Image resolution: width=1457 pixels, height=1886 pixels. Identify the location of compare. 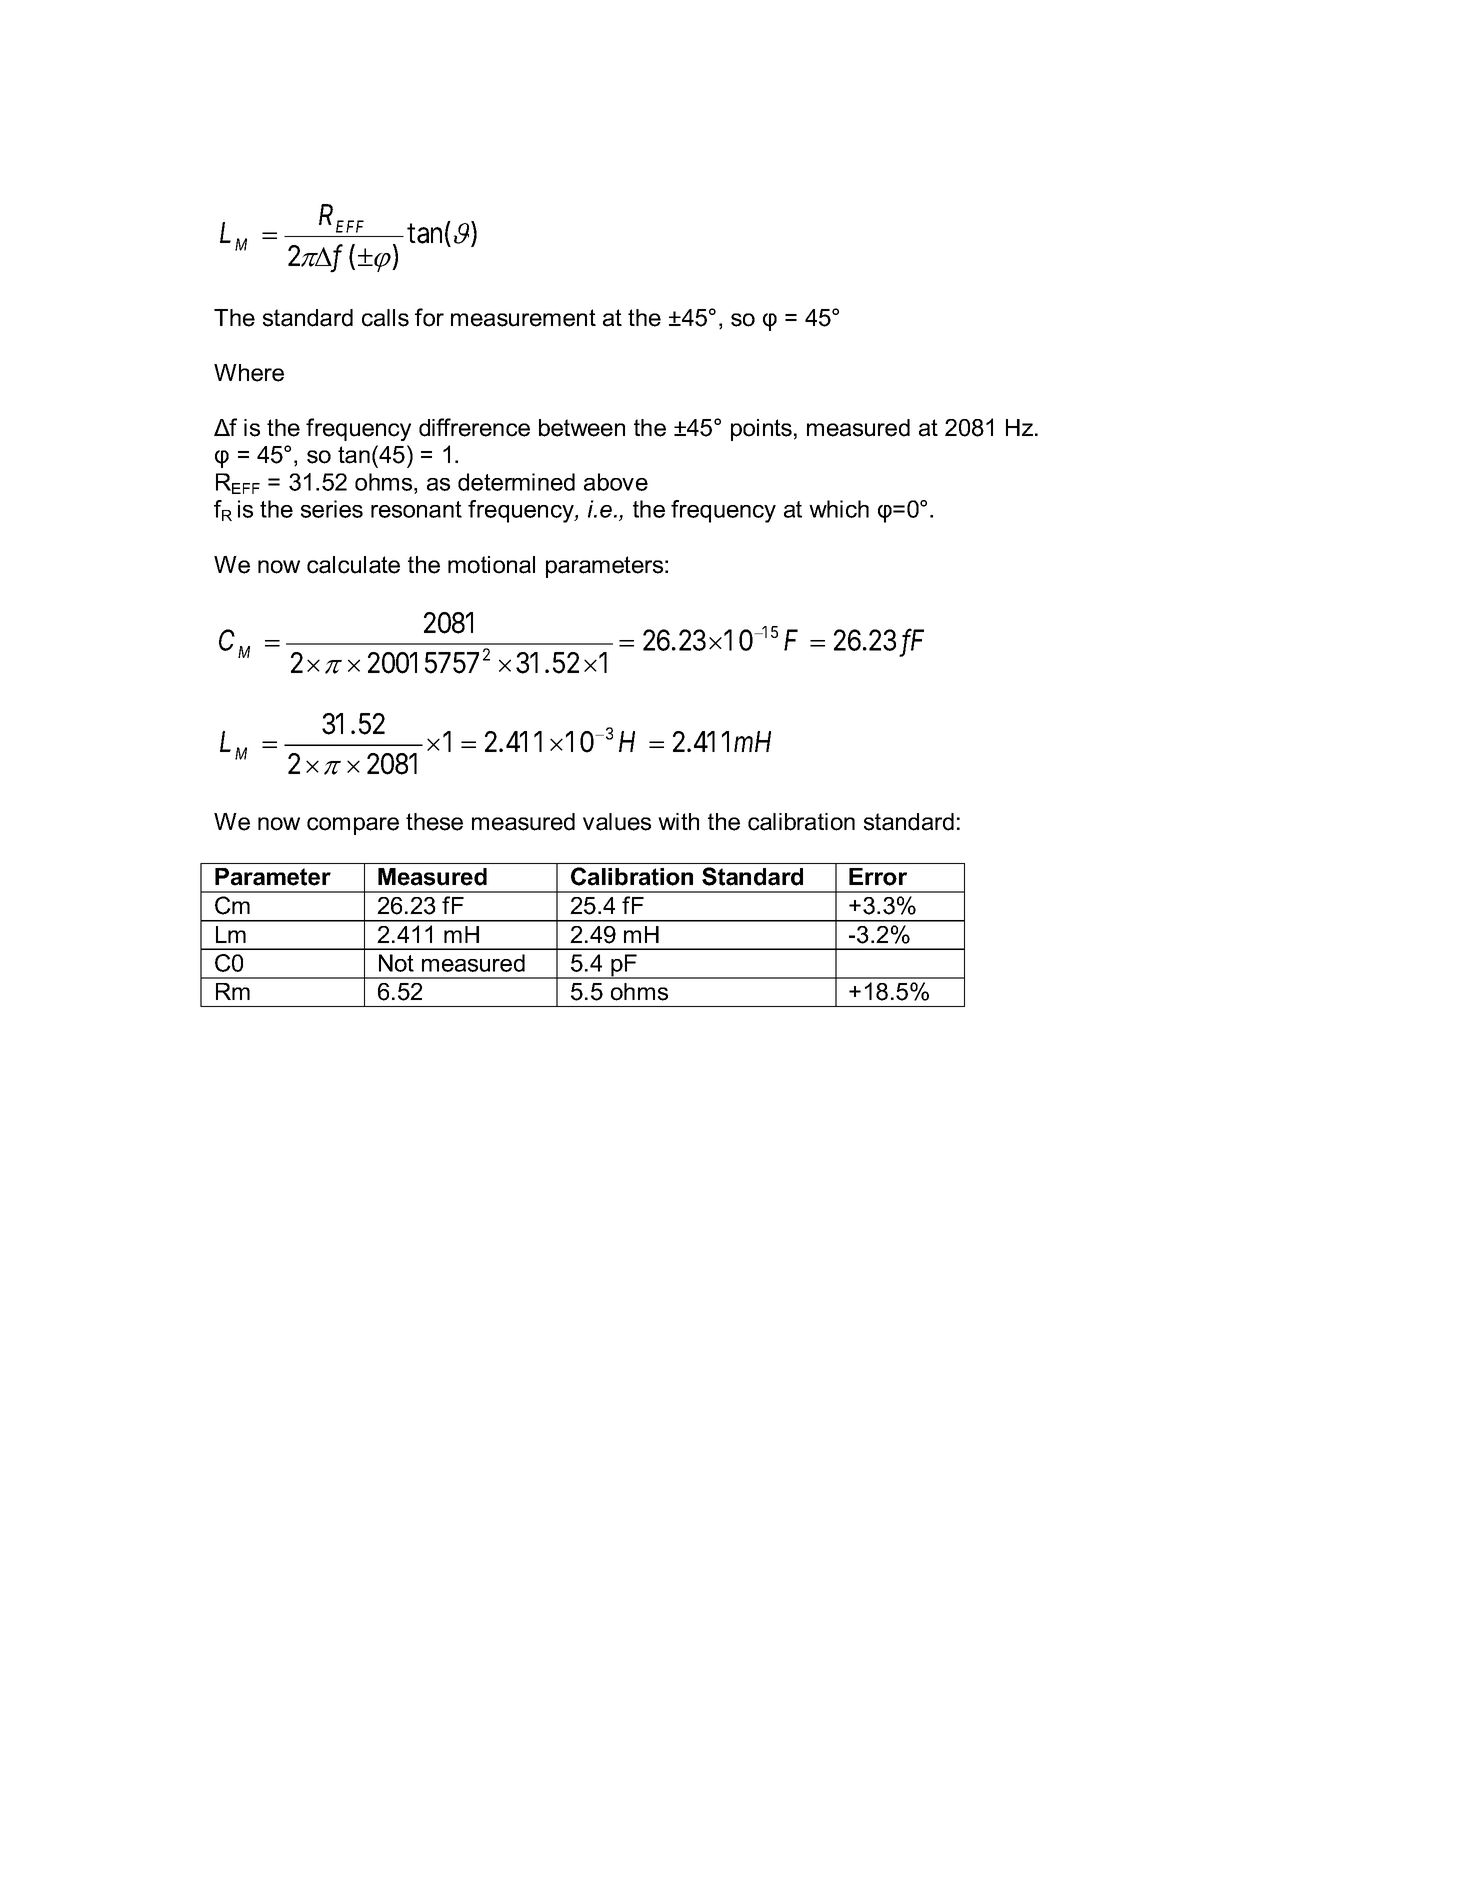
(353, 826).
